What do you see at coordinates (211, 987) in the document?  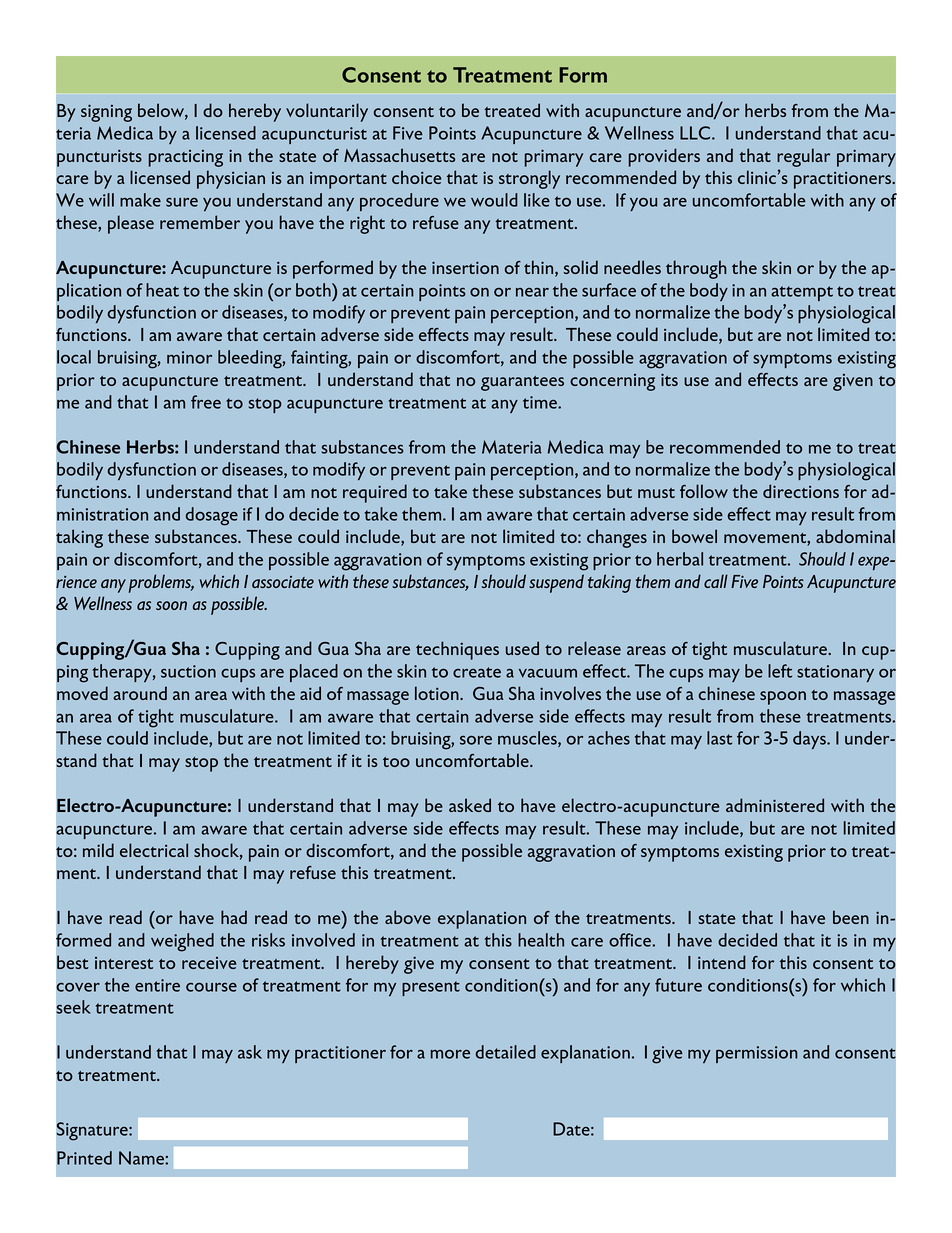 I see `course` at bounding box center [211, 987].
